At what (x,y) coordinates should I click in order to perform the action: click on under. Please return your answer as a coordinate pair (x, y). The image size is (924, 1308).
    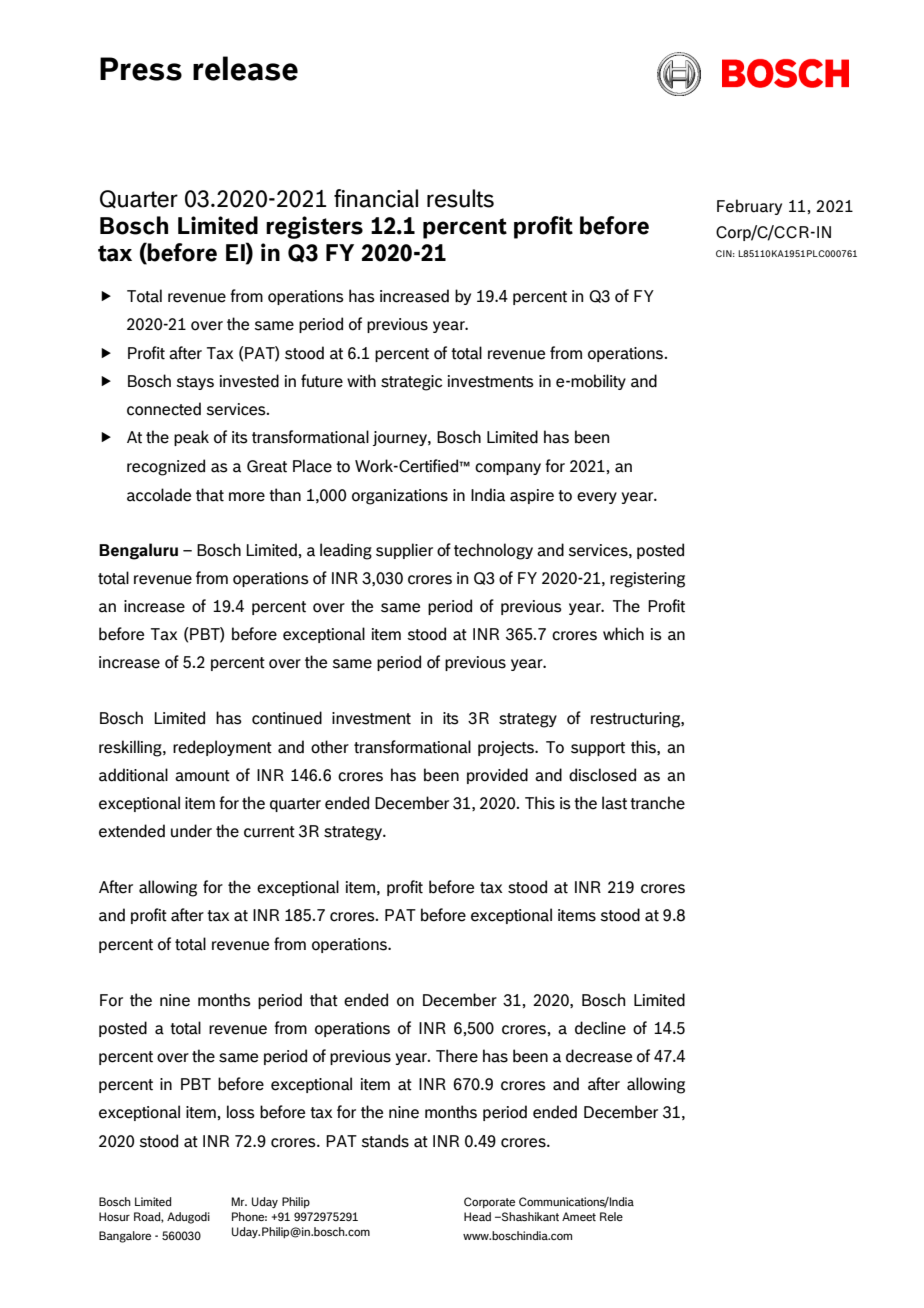
    Looking at the image, I should click on (191, 831).
